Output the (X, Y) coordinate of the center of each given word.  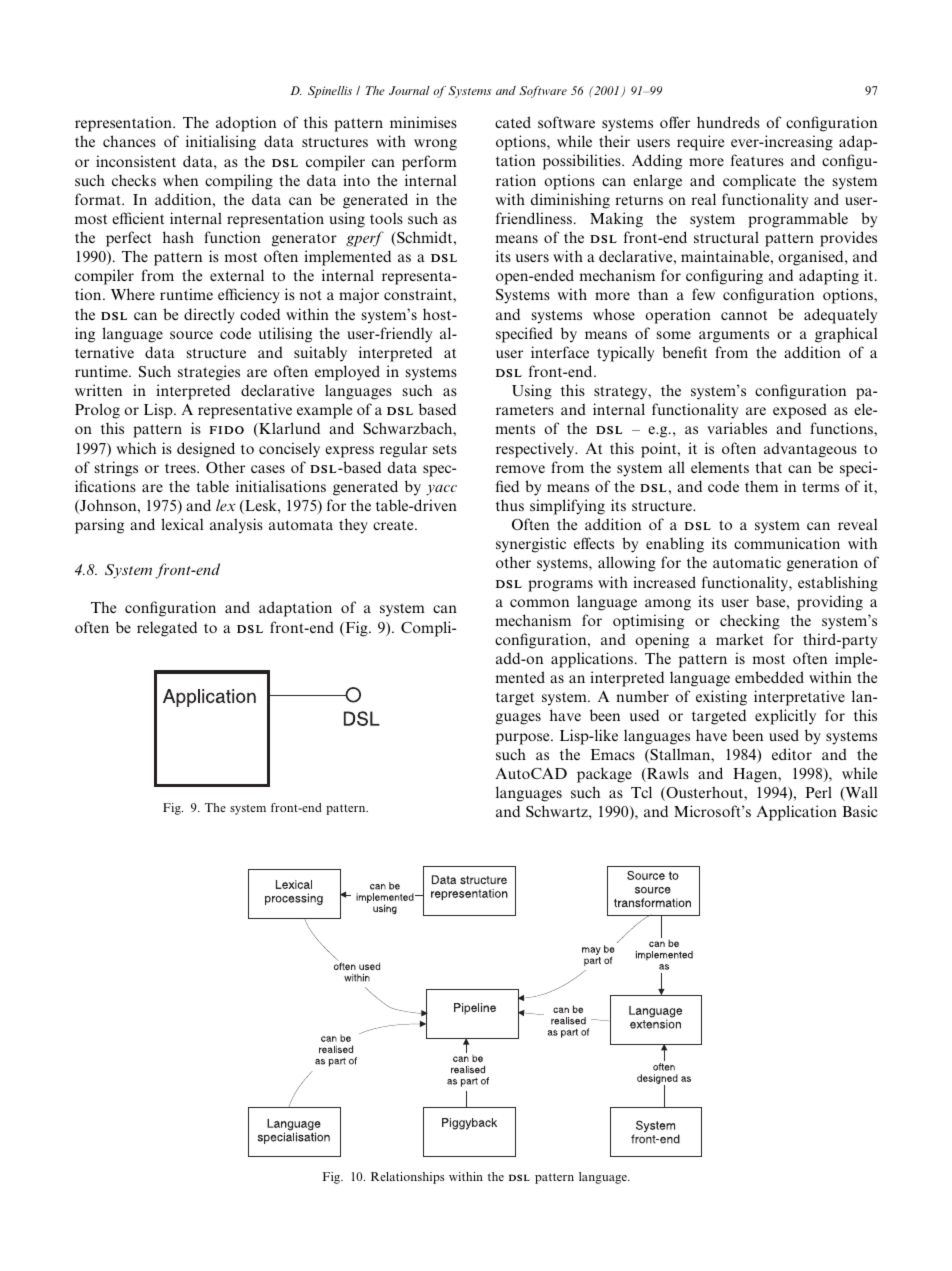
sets (445, 449)
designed (206, 450)
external (237, 275)
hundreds (728, 122)
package (604, 775)
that (768, 467)
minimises (423, 122)
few (703, 294)
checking (750, 622)
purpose (524, 739)
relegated (167, 629)
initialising (221, 143)
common (539, 603)
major (359, 296)
